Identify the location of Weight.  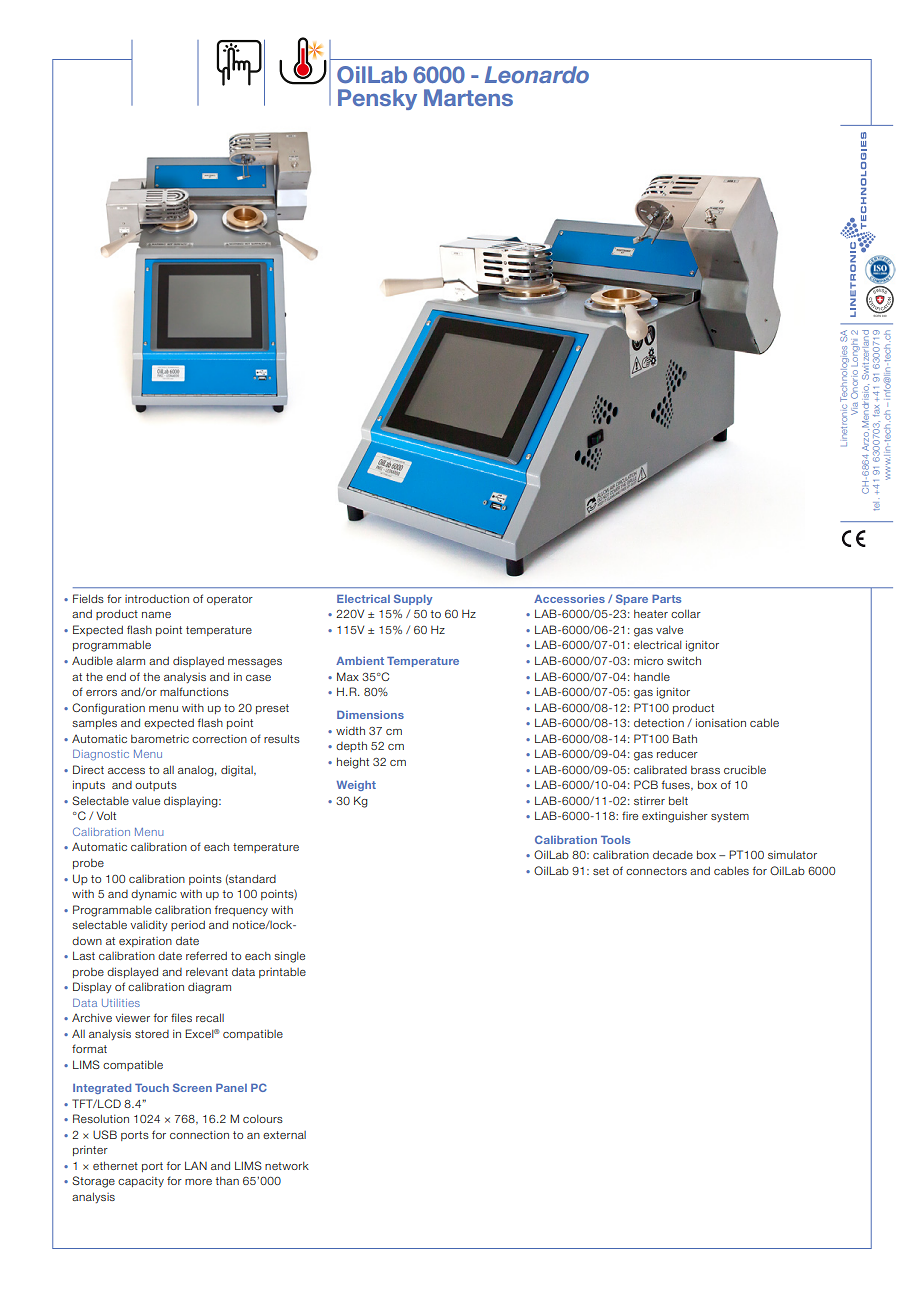
(356, 786).
